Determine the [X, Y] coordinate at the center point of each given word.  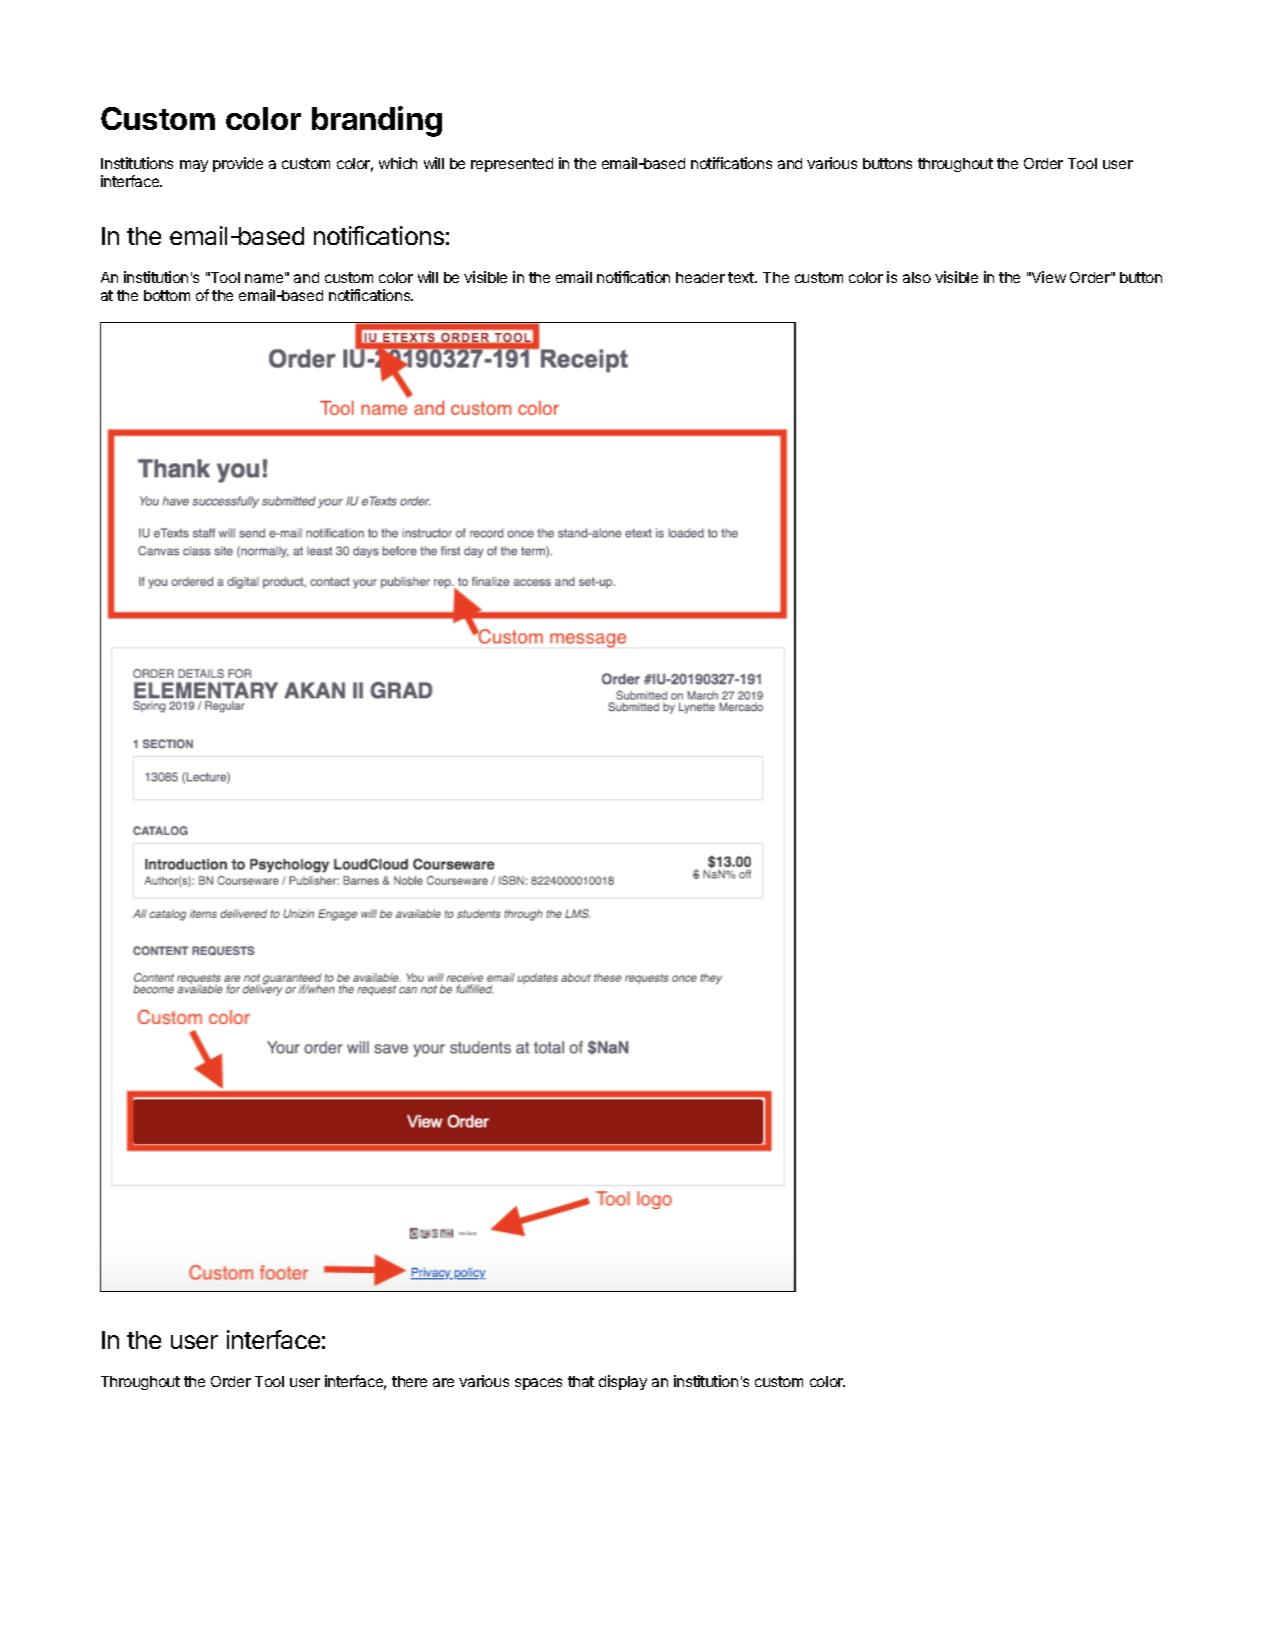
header [700, 277]
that [581, 1381]
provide [238, 164]
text [742, 277]
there [409, 1381]
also [917, 277]
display [623, 1382]
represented [512, 165]
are [443, 1382]
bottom [167, 295]
